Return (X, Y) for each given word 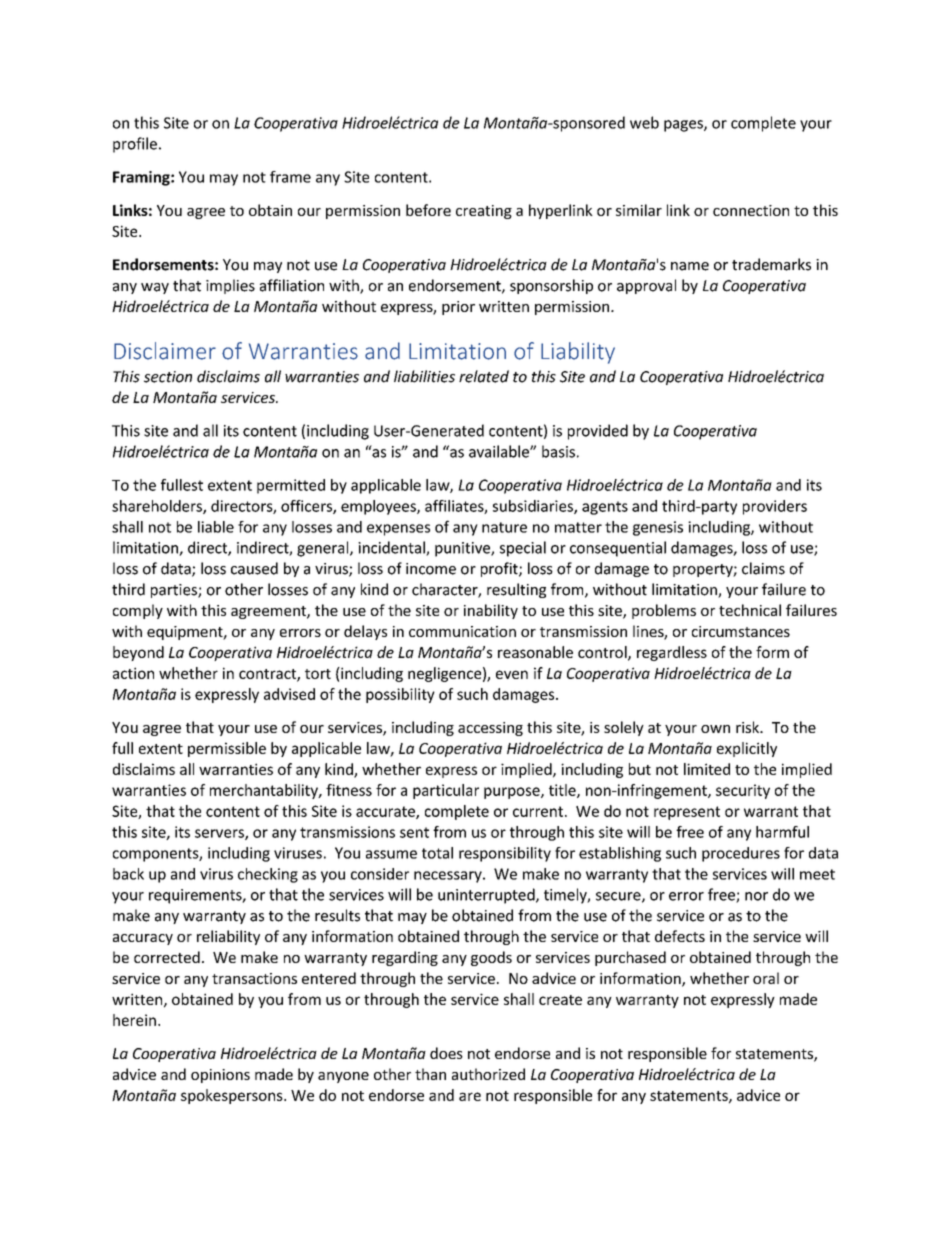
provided (598, 432)
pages (684, 126)
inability (491, 611)
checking (268, 875)
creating (484, 212)
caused (254, 568)
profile (135, 145)
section (168, 377)
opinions (220, 1076)
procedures (741, 854)
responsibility (505, 854)
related (484, 376)
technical (750, 610)
